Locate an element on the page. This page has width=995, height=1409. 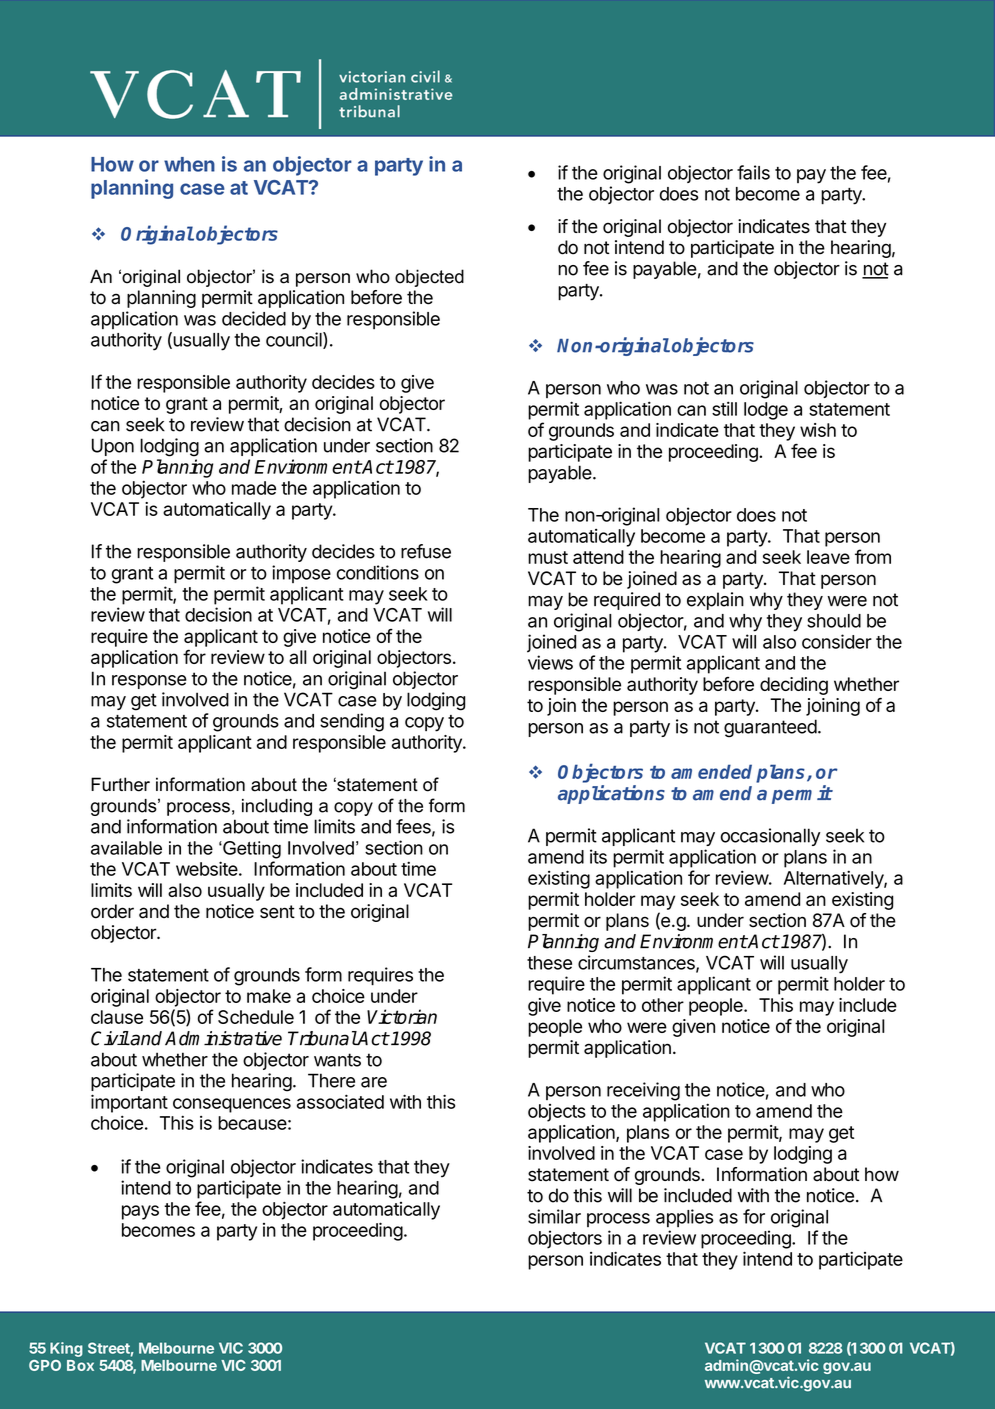
similar is located at coordinates (554, 1216).
